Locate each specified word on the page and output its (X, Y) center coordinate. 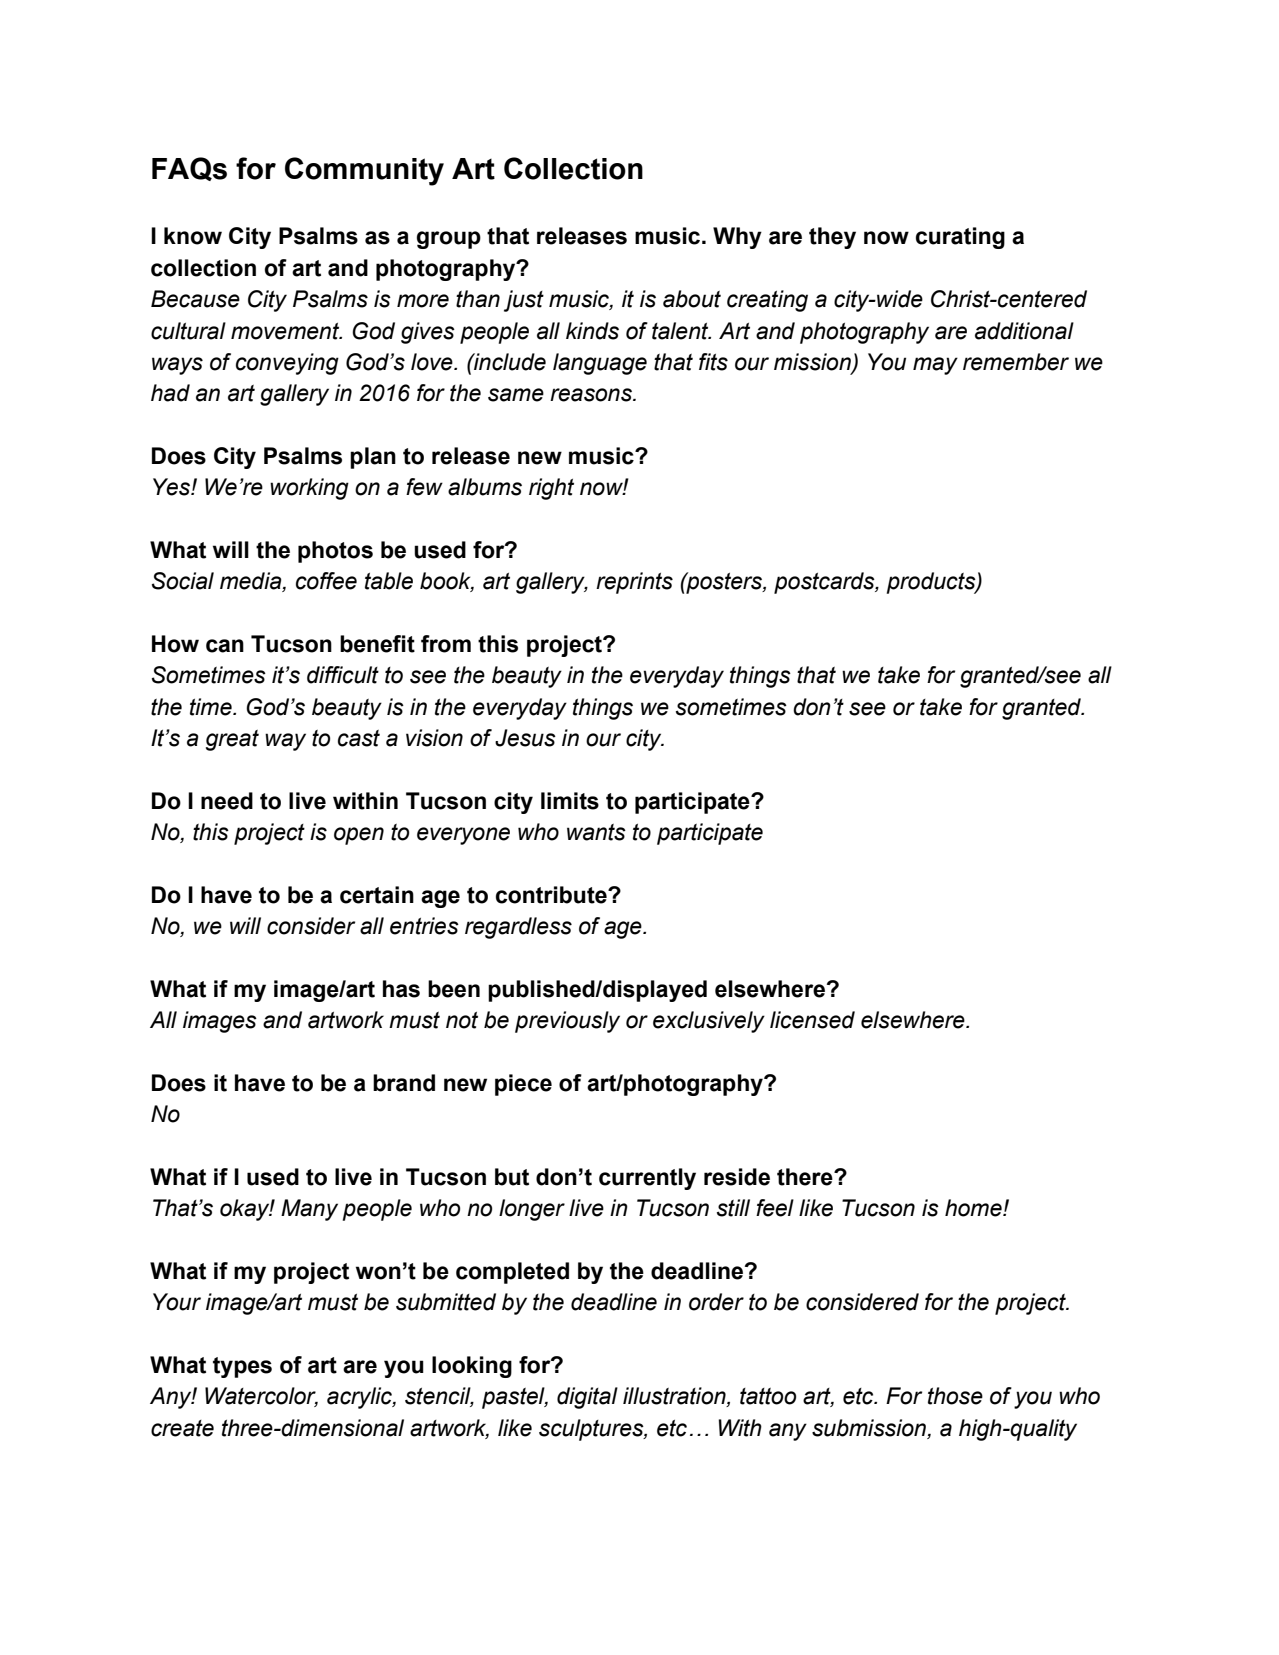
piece (523, 1085)
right (551, 489)
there (806, 1177)
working (309, 489)
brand (404, 1083)
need (227, 801)
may (935, 366)
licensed (812, 1020)
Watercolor (261, 1397)
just (524, 301)
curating (960, 238)
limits (570, 801)
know (193, 236)
